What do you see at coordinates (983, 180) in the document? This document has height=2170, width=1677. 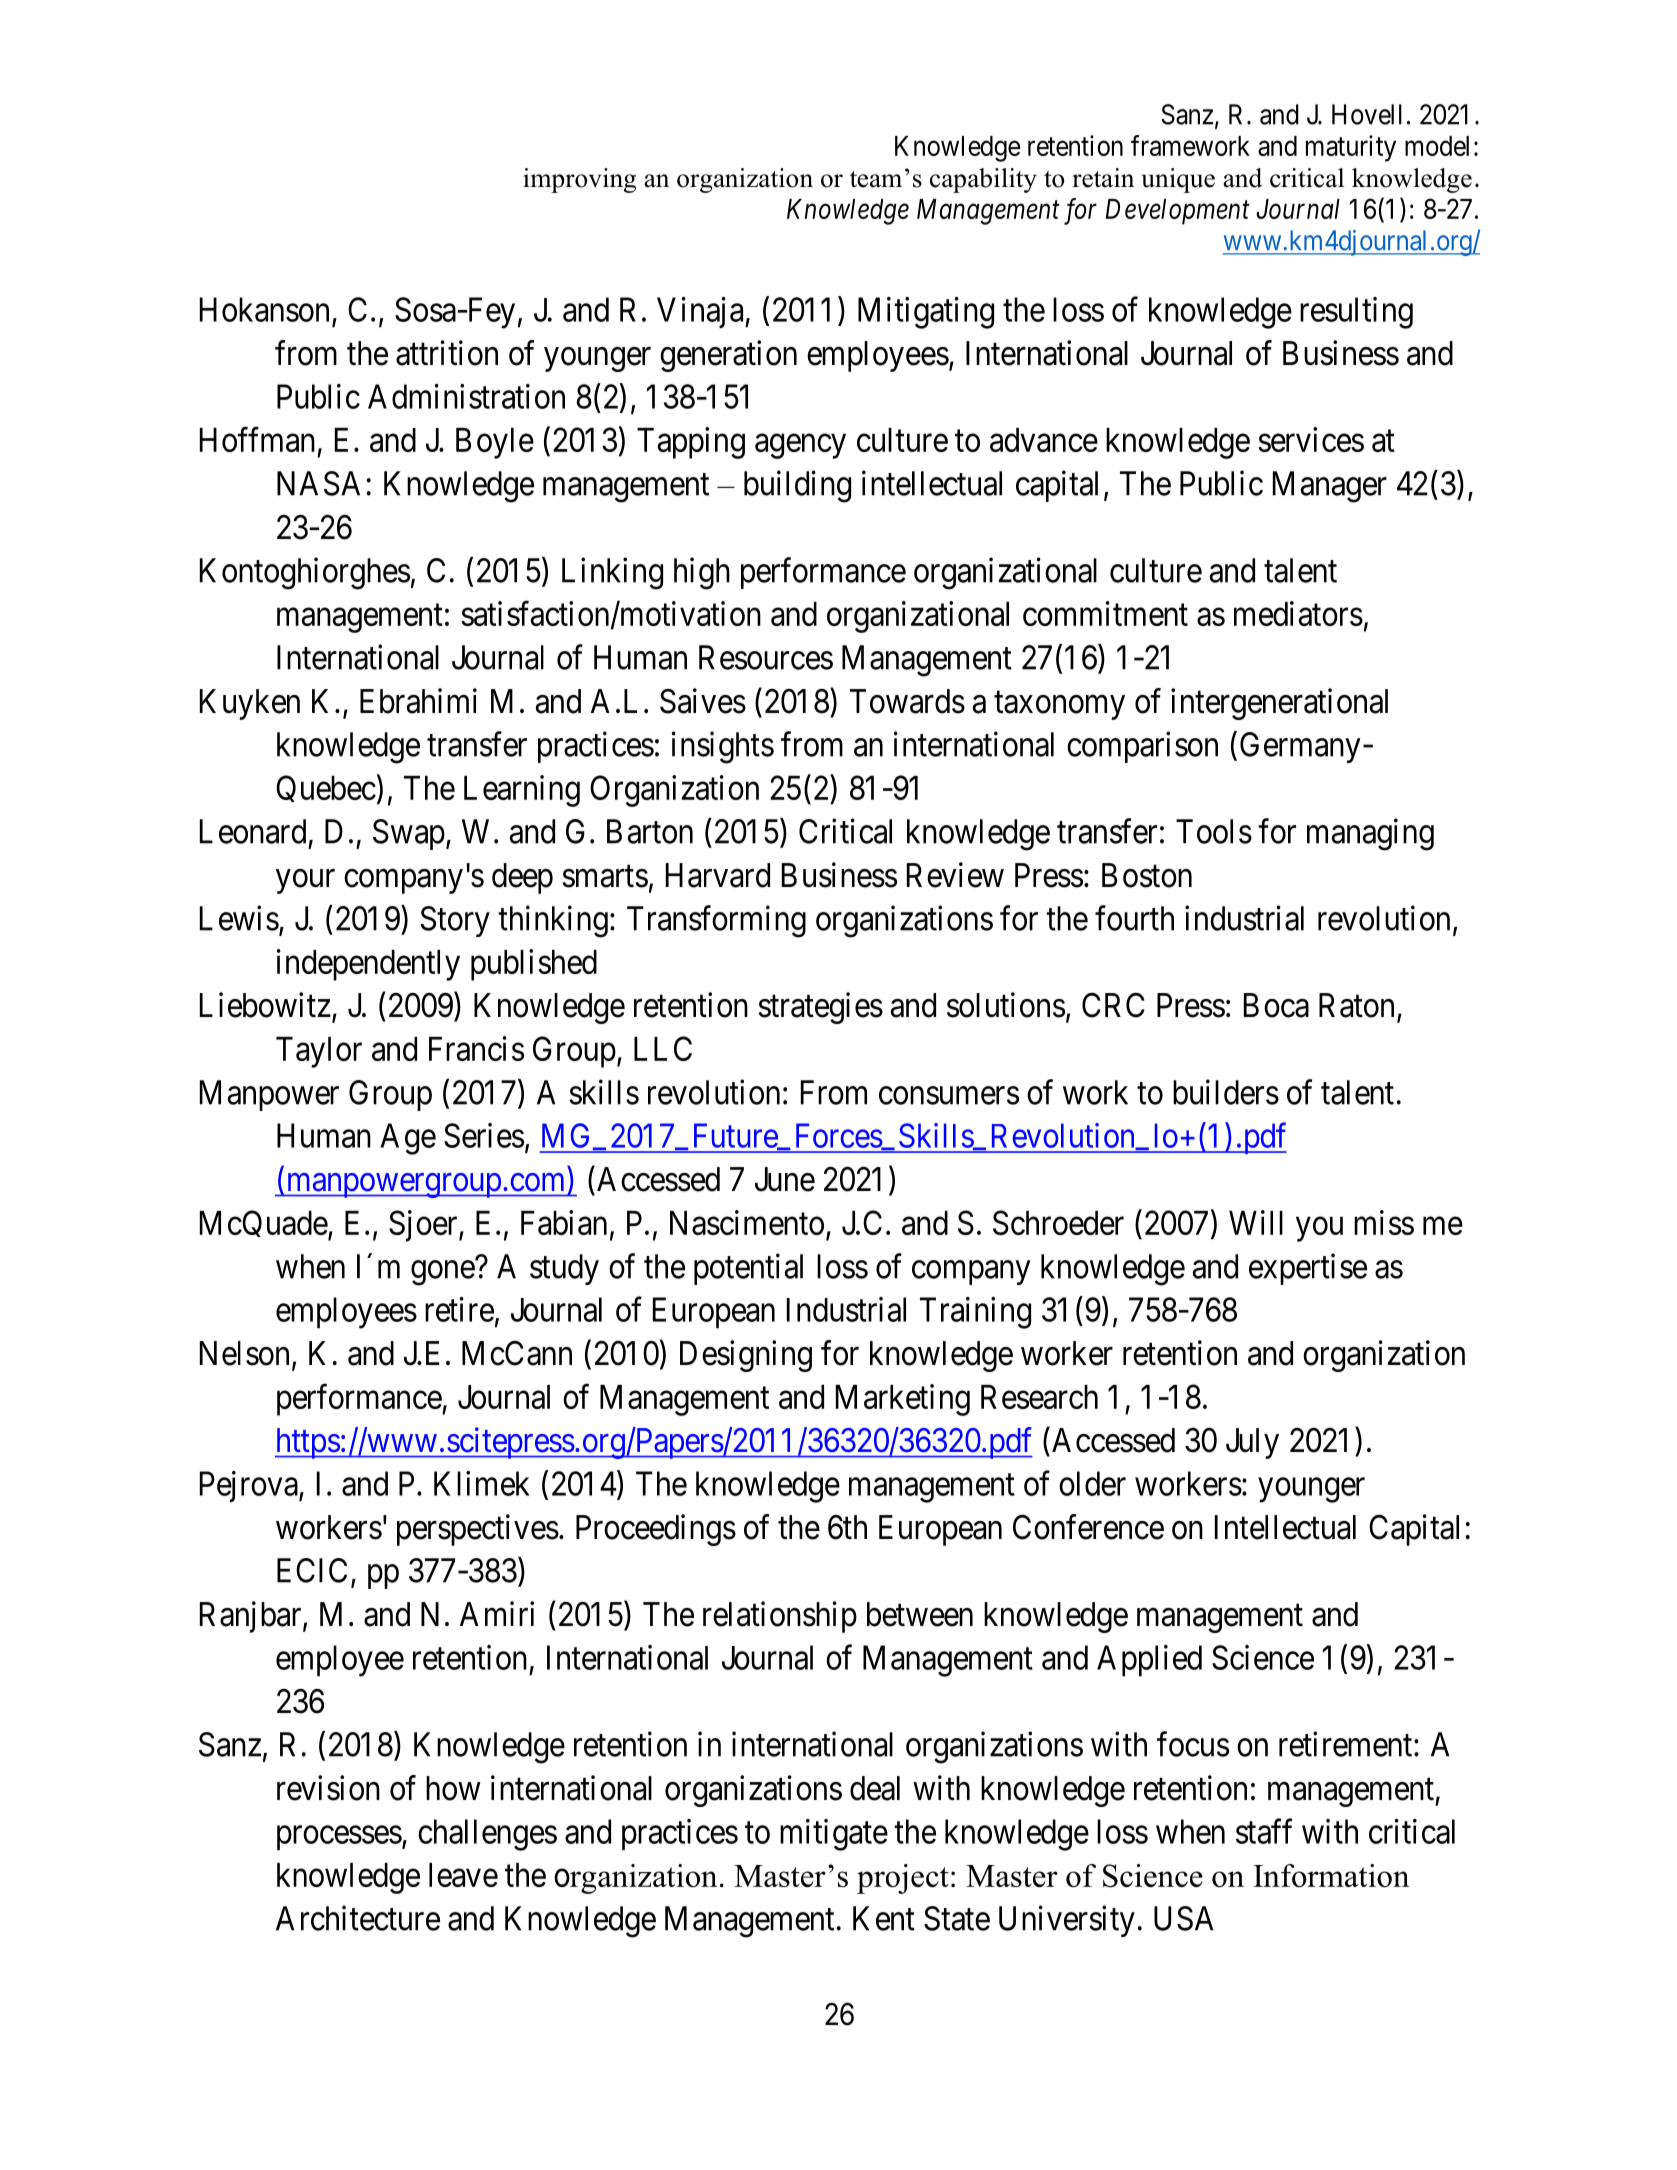 I see `capability` at bounding box center [983, 180].
